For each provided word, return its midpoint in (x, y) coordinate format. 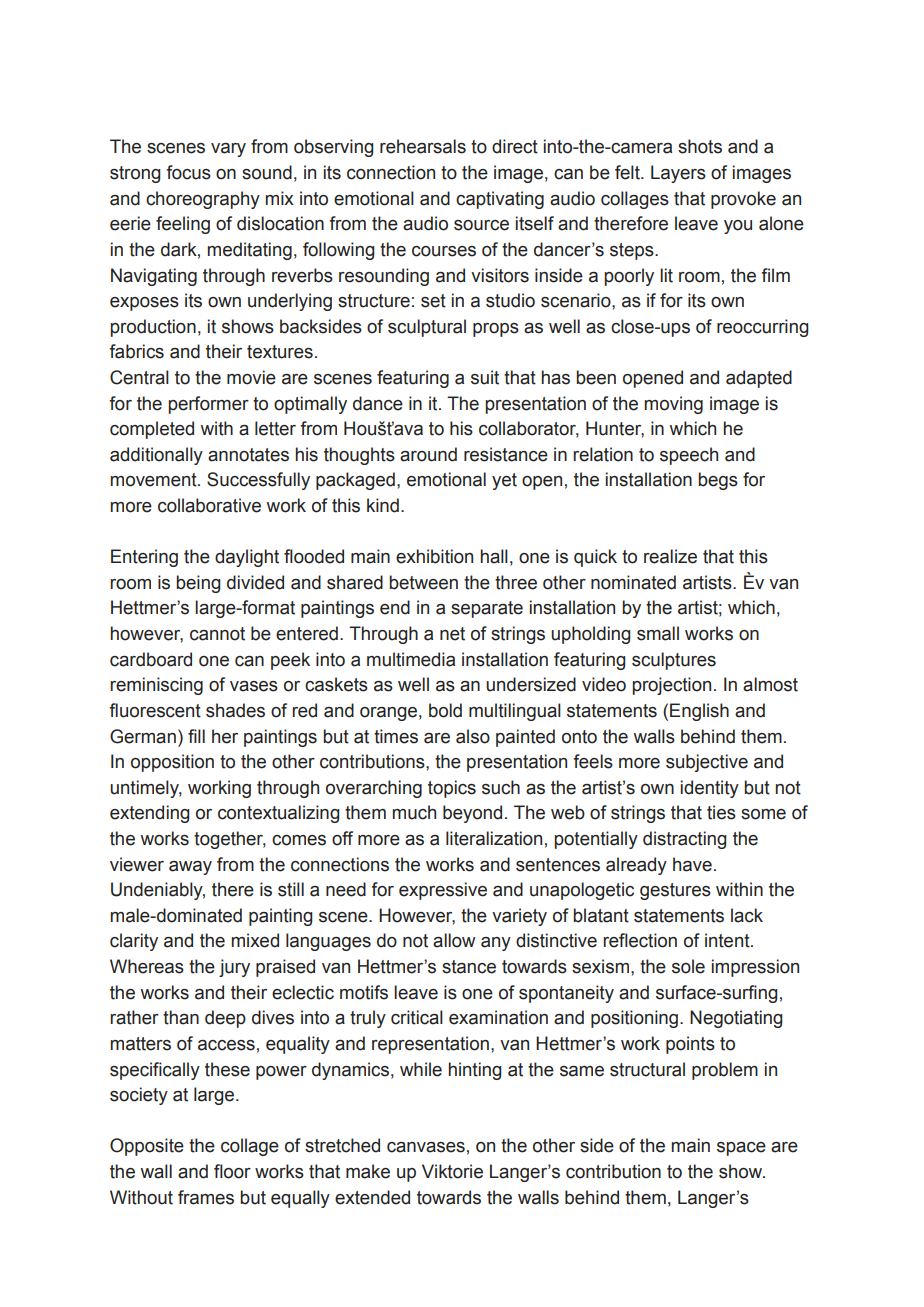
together (230, 840)
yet (504, 481)
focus (188, 172)
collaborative (209, 505)
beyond (472, 814)
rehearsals (423, 146)
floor (232, 1171)
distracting (684, 840)
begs (718, 481)
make (368, 1171)
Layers (678, 174)
